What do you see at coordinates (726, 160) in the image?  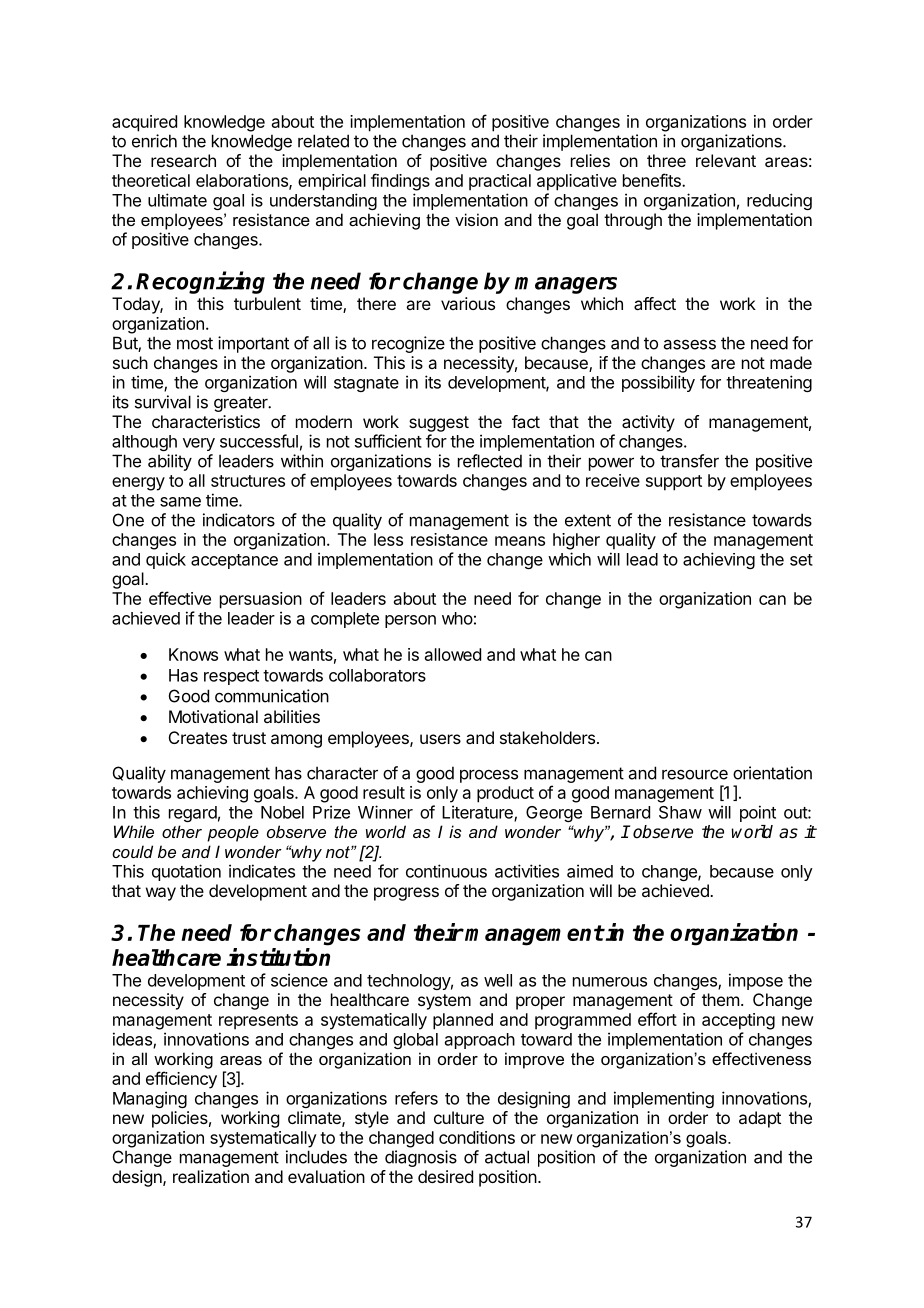 I see `relevant` at bounding box center [726, 160].
